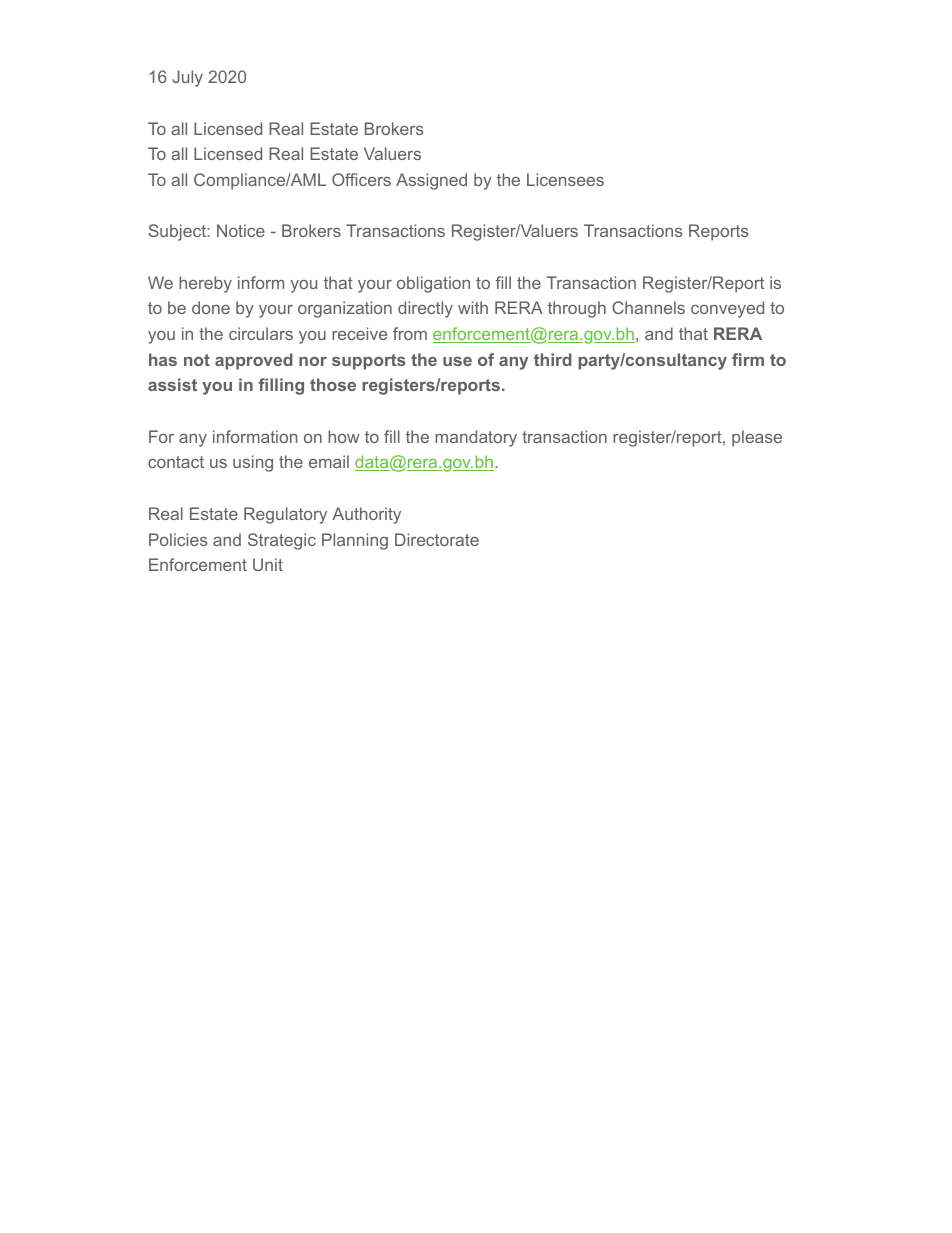 The image size is (952, 1233). Describe the element at coordinates (261, 333) in the screenshot. I see `circulars` at that location.
